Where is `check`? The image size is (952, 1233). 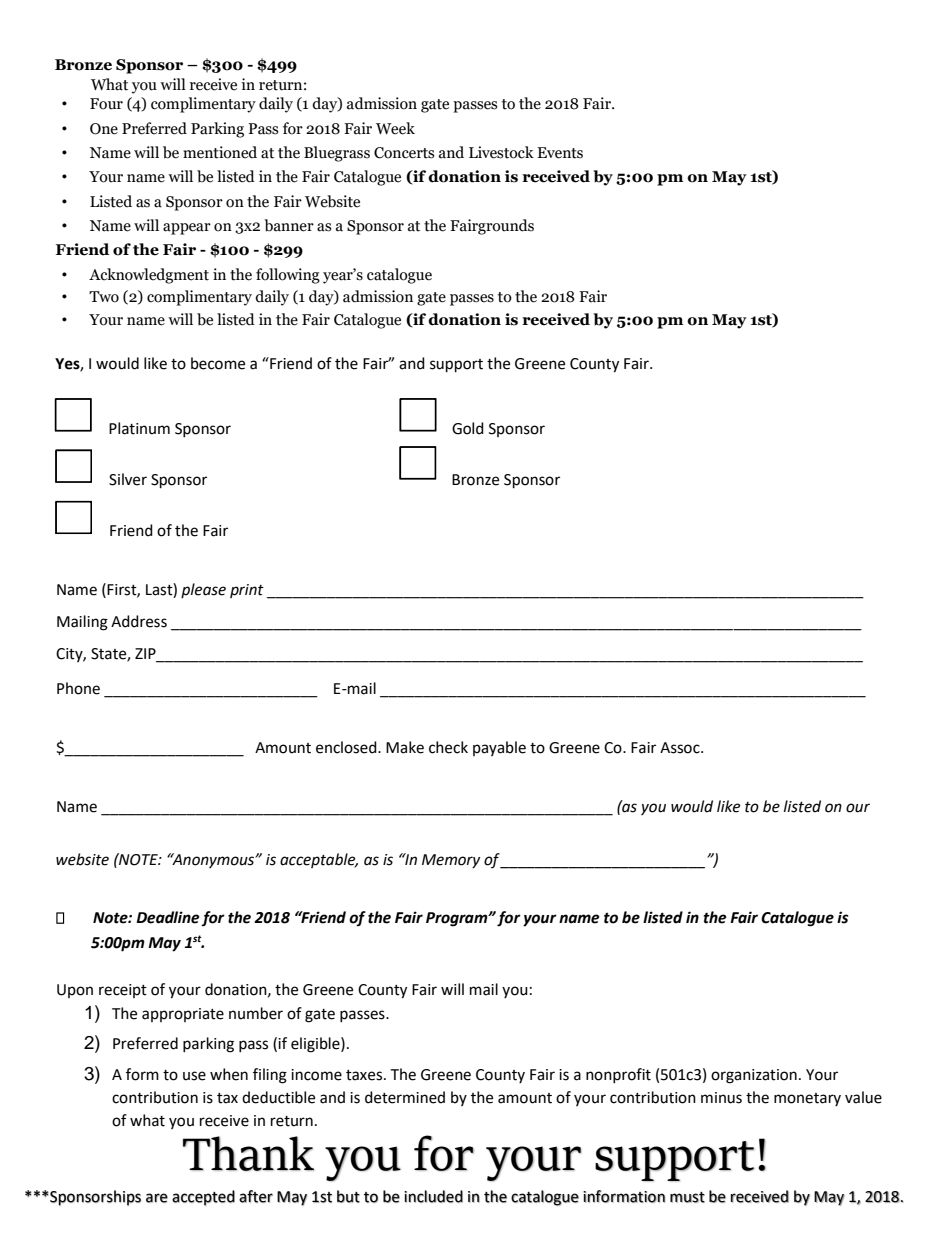
check is located at coordinates (448, 747).
